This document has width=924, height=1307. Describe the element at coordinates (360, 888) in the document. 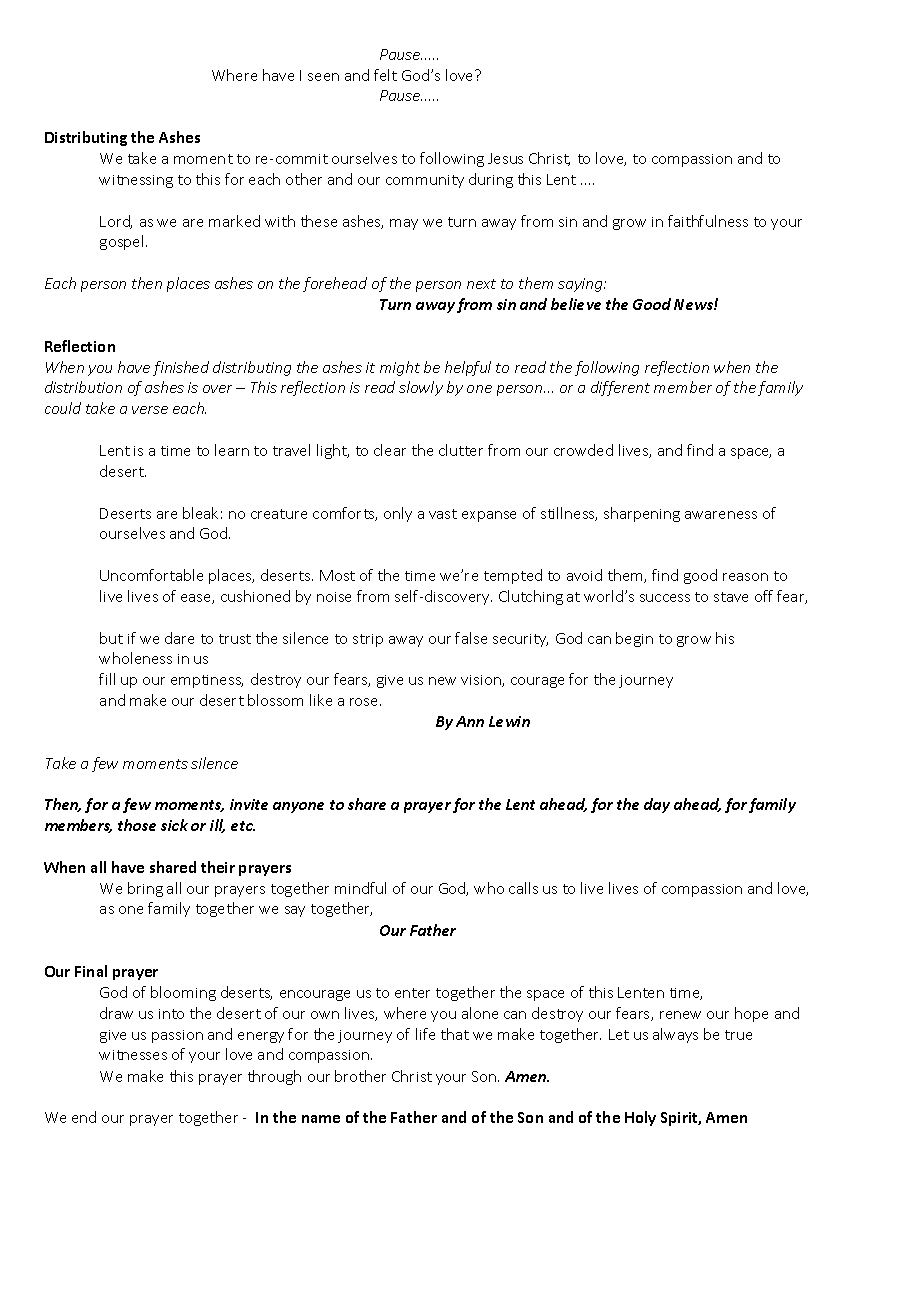

I see `mindful` at that location.
